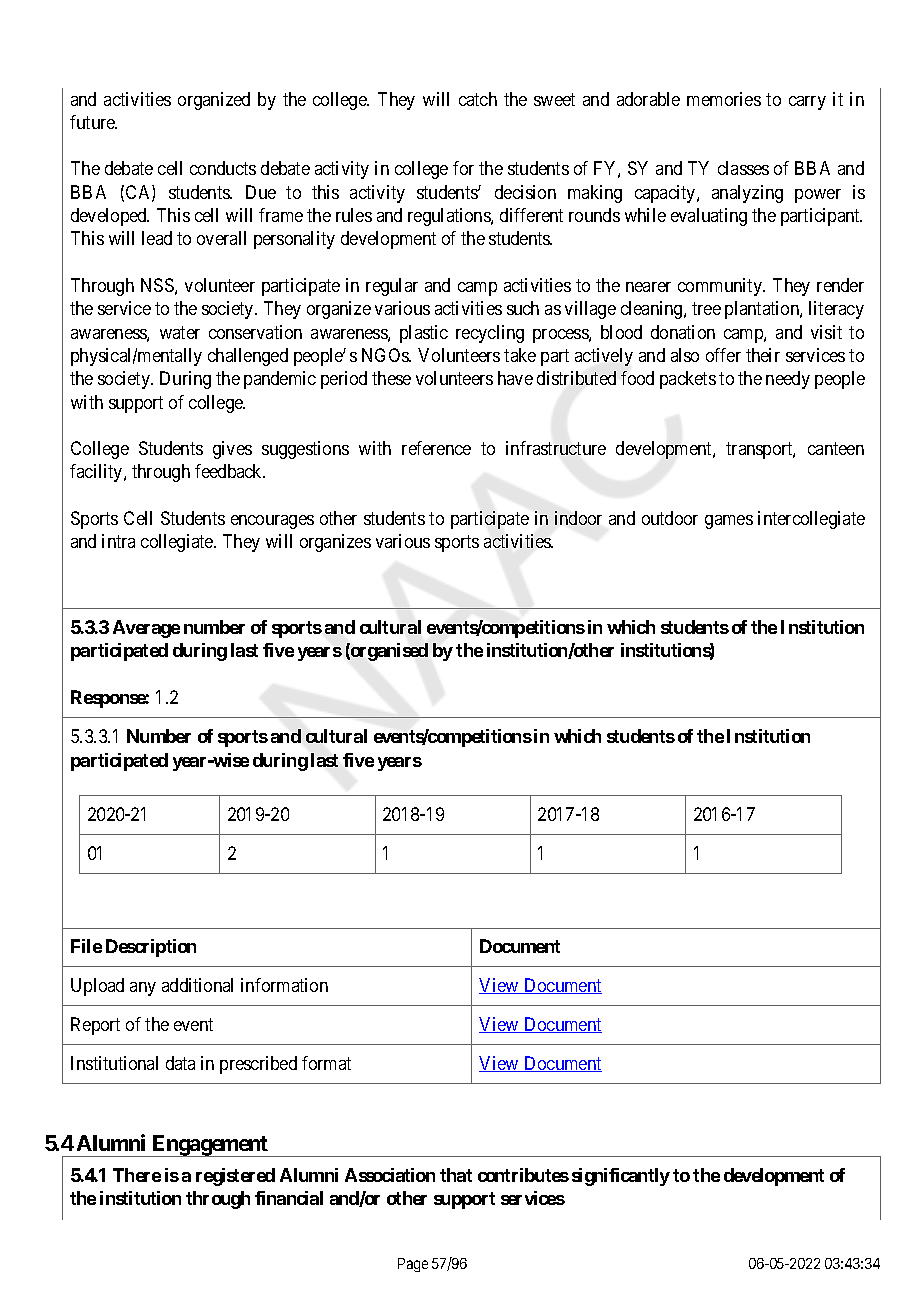 This image has height=1308, width=924. Describe the element at coordinates (621, 1177) in the image. I see `significantly` at that location.
